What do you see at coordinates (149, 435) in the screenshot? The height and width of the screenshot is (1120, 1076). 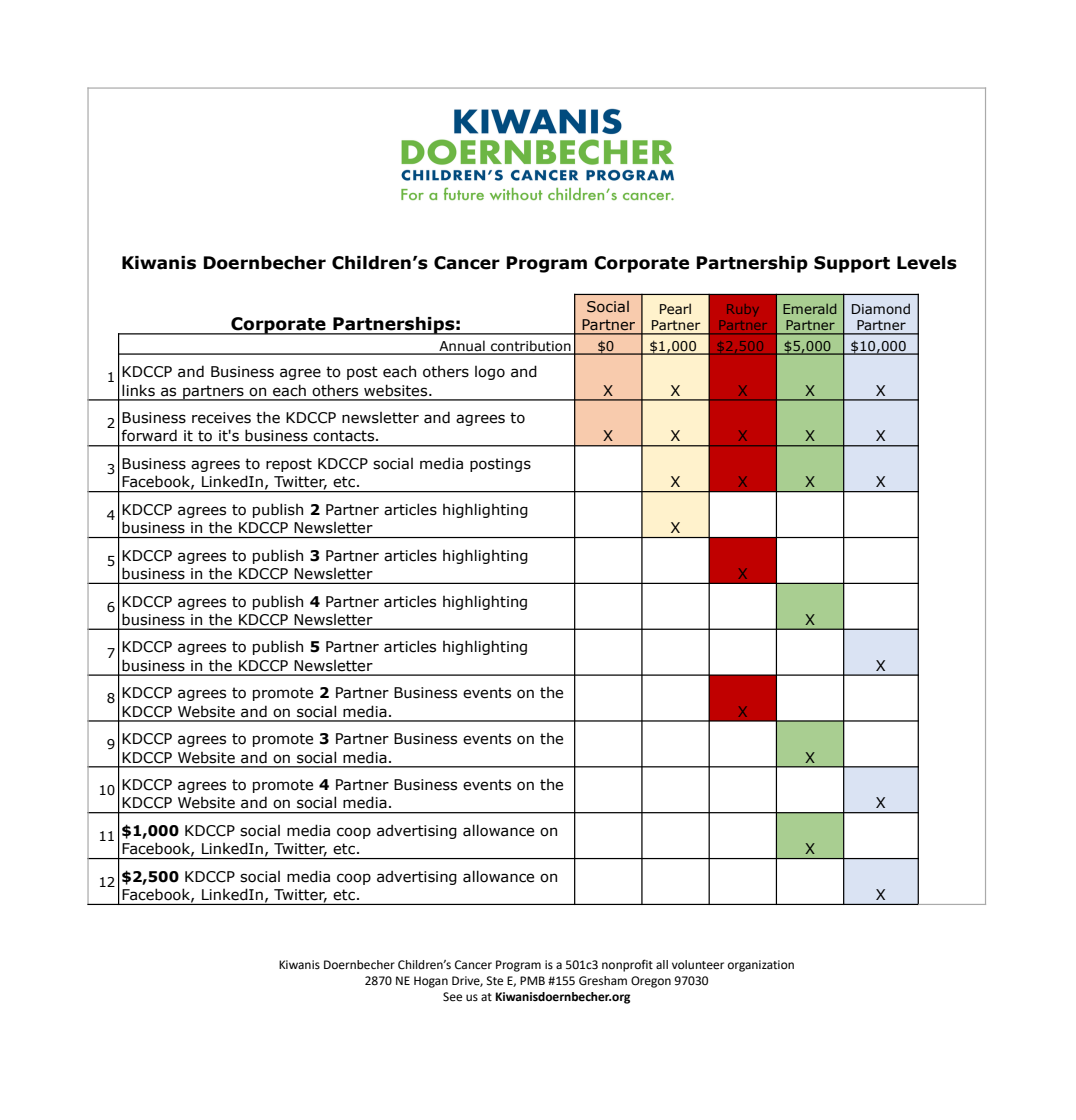 I see `forward` at bounding box center [149, 435].
